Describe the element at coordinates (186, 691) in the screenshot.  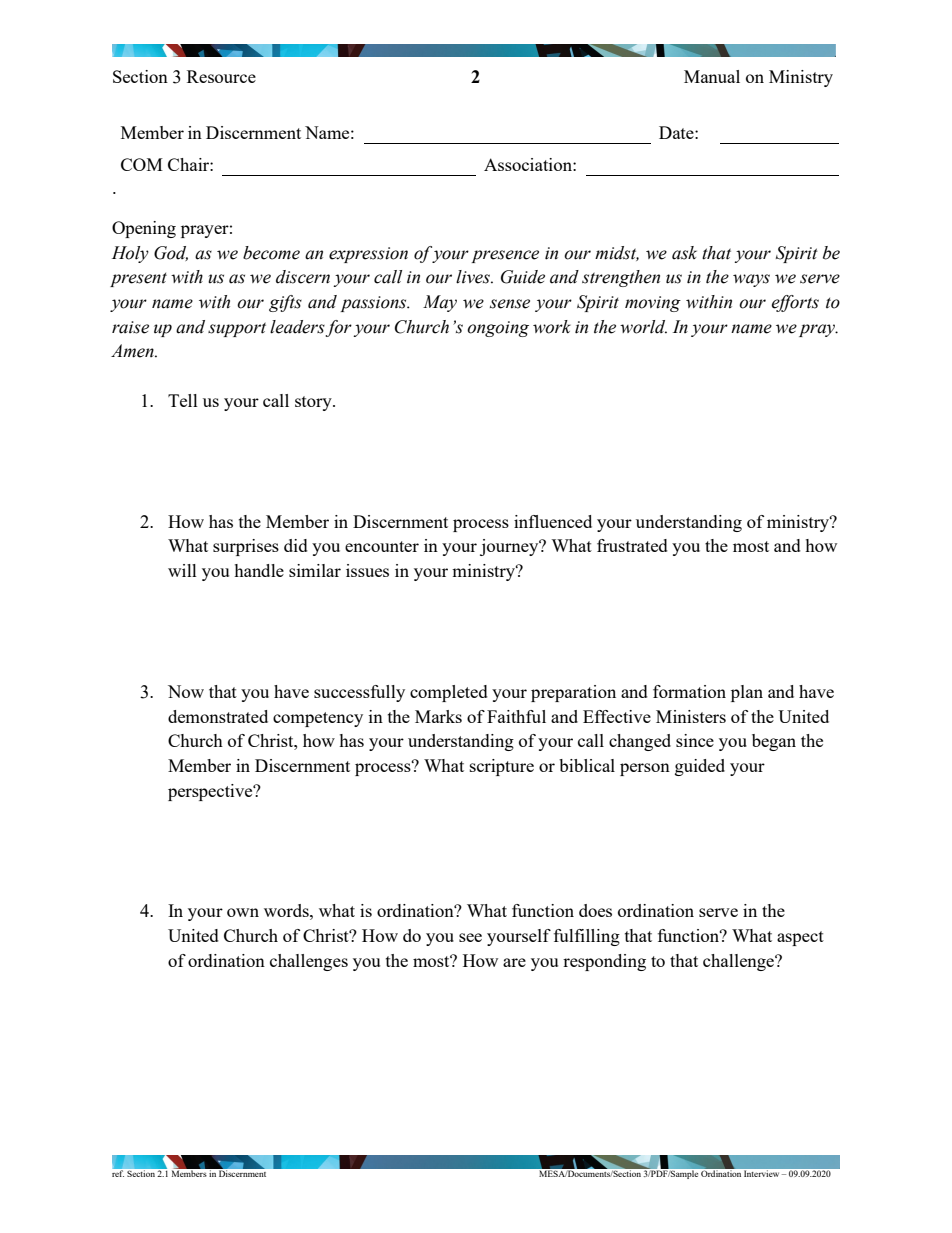
I see `Now` at that location.
